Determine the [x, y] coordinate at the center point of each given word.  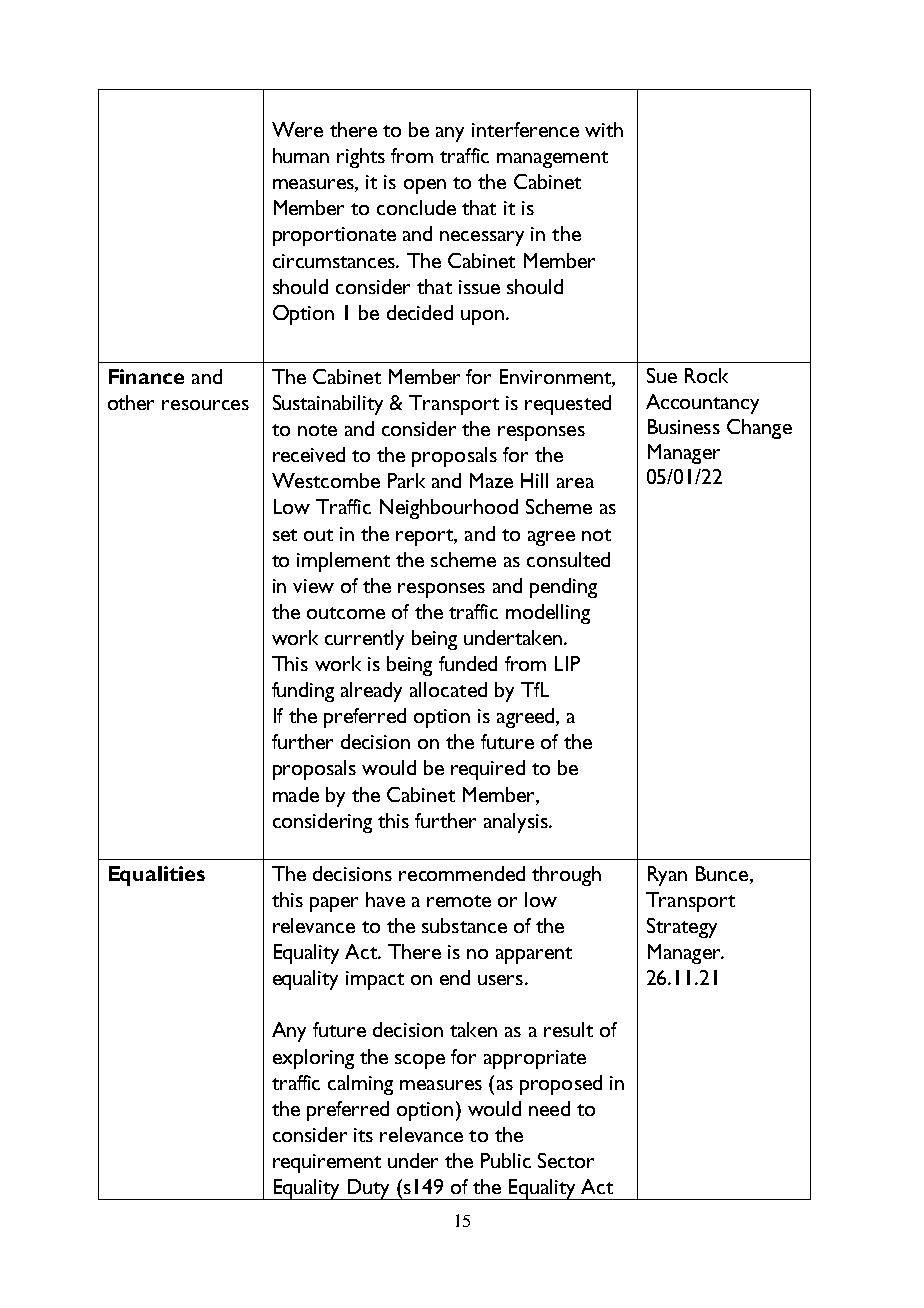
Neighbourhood [449, 509]
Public [506, 1160]
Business [684, 426]
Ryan [667, 876]
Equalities [157, 876]
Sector [566, 1160]
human [301, 155]
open [425, 186]
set [285, 535]
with [604, 129]
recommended [462, 873]
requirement [327, 1163]
